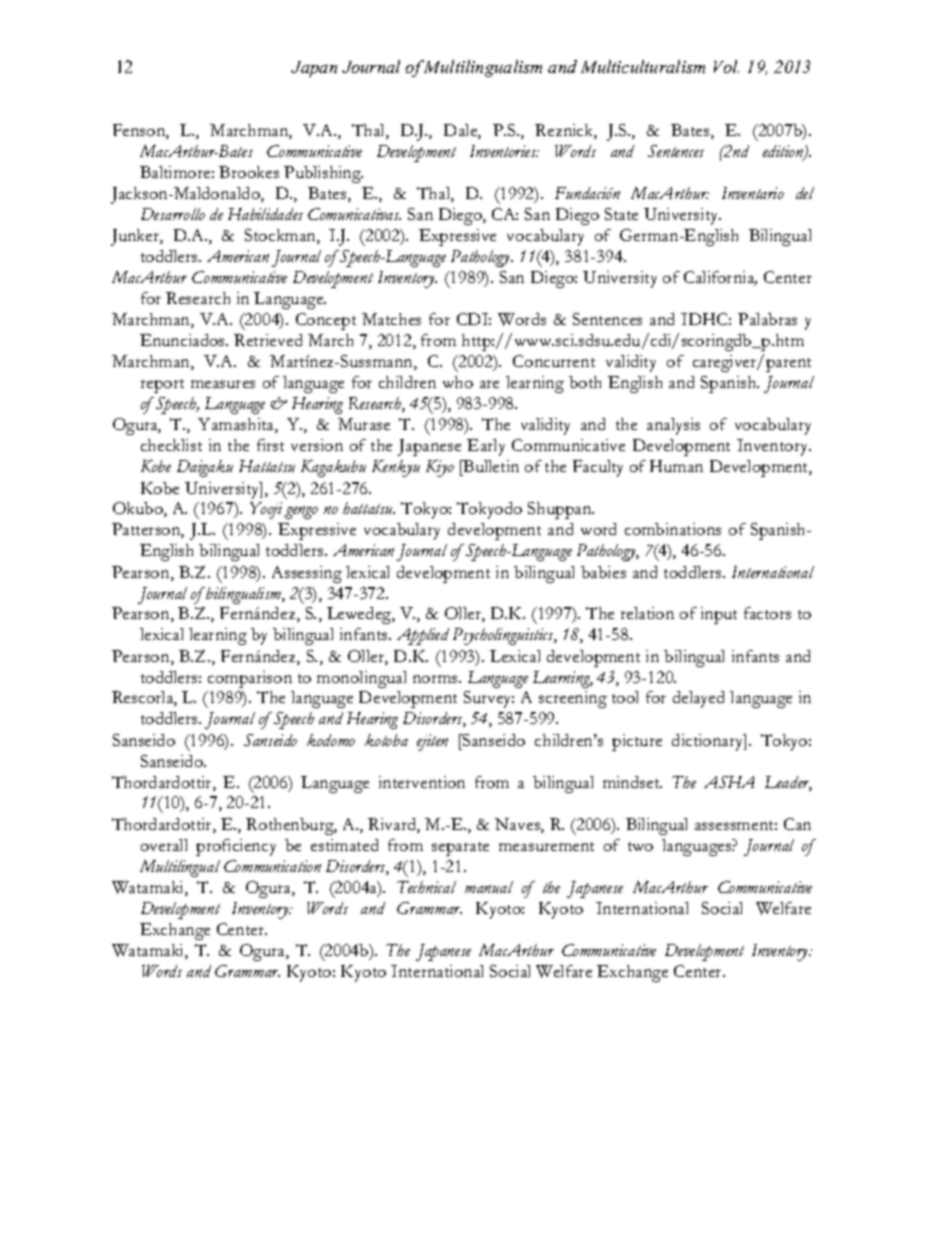 This screenshot has width=952, height=1233. I want to click on Vol, so click(726, 66).
